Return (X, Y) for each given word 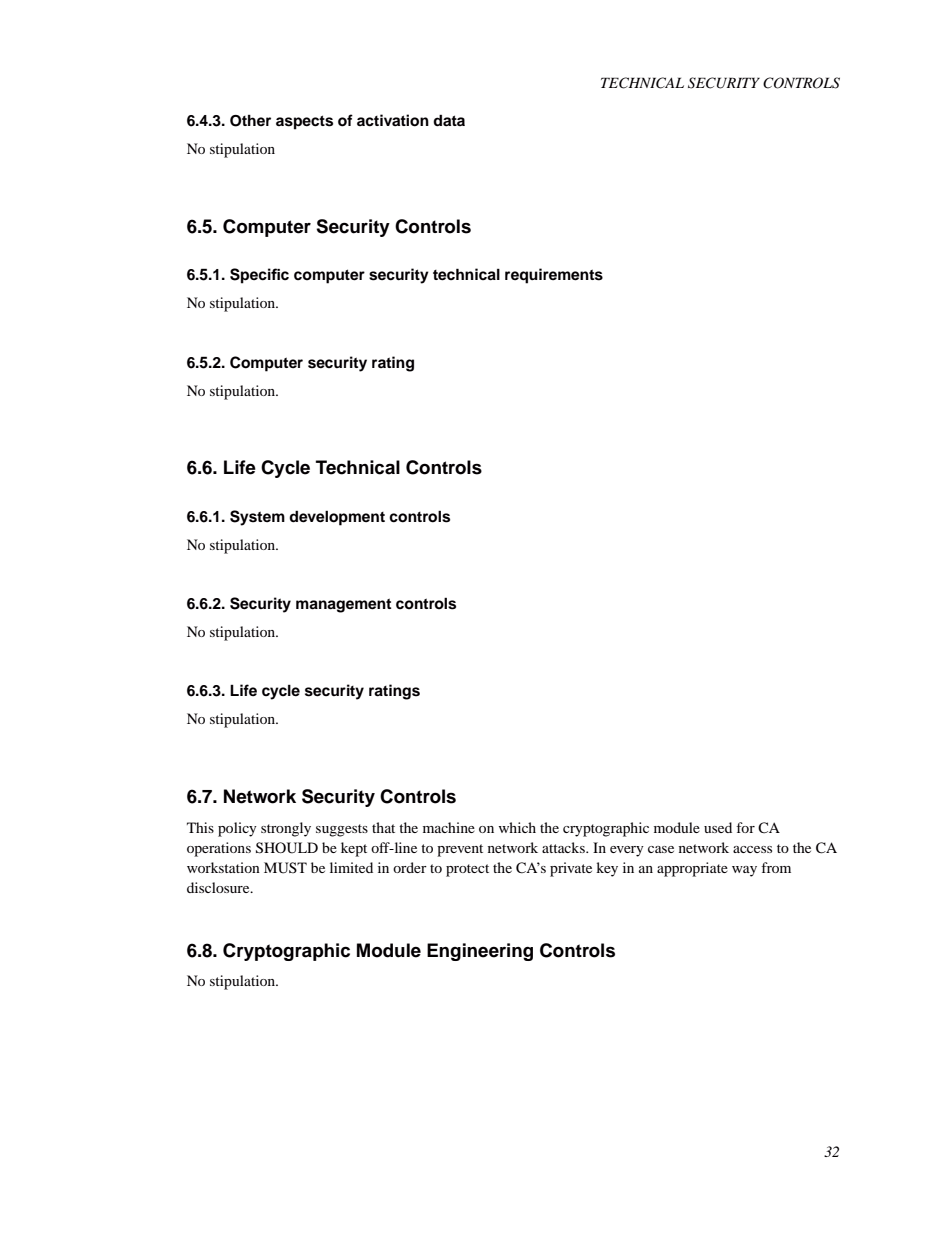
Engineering (480, 952)
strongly (286, 829)
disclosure (219, 887)
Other (250, 121)
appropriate (692, 869)
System (257, 518)
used (718, 827)
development (337, 518)
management (343, 605)
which (517, 827)
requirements (554, 276)
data (449, 120)
